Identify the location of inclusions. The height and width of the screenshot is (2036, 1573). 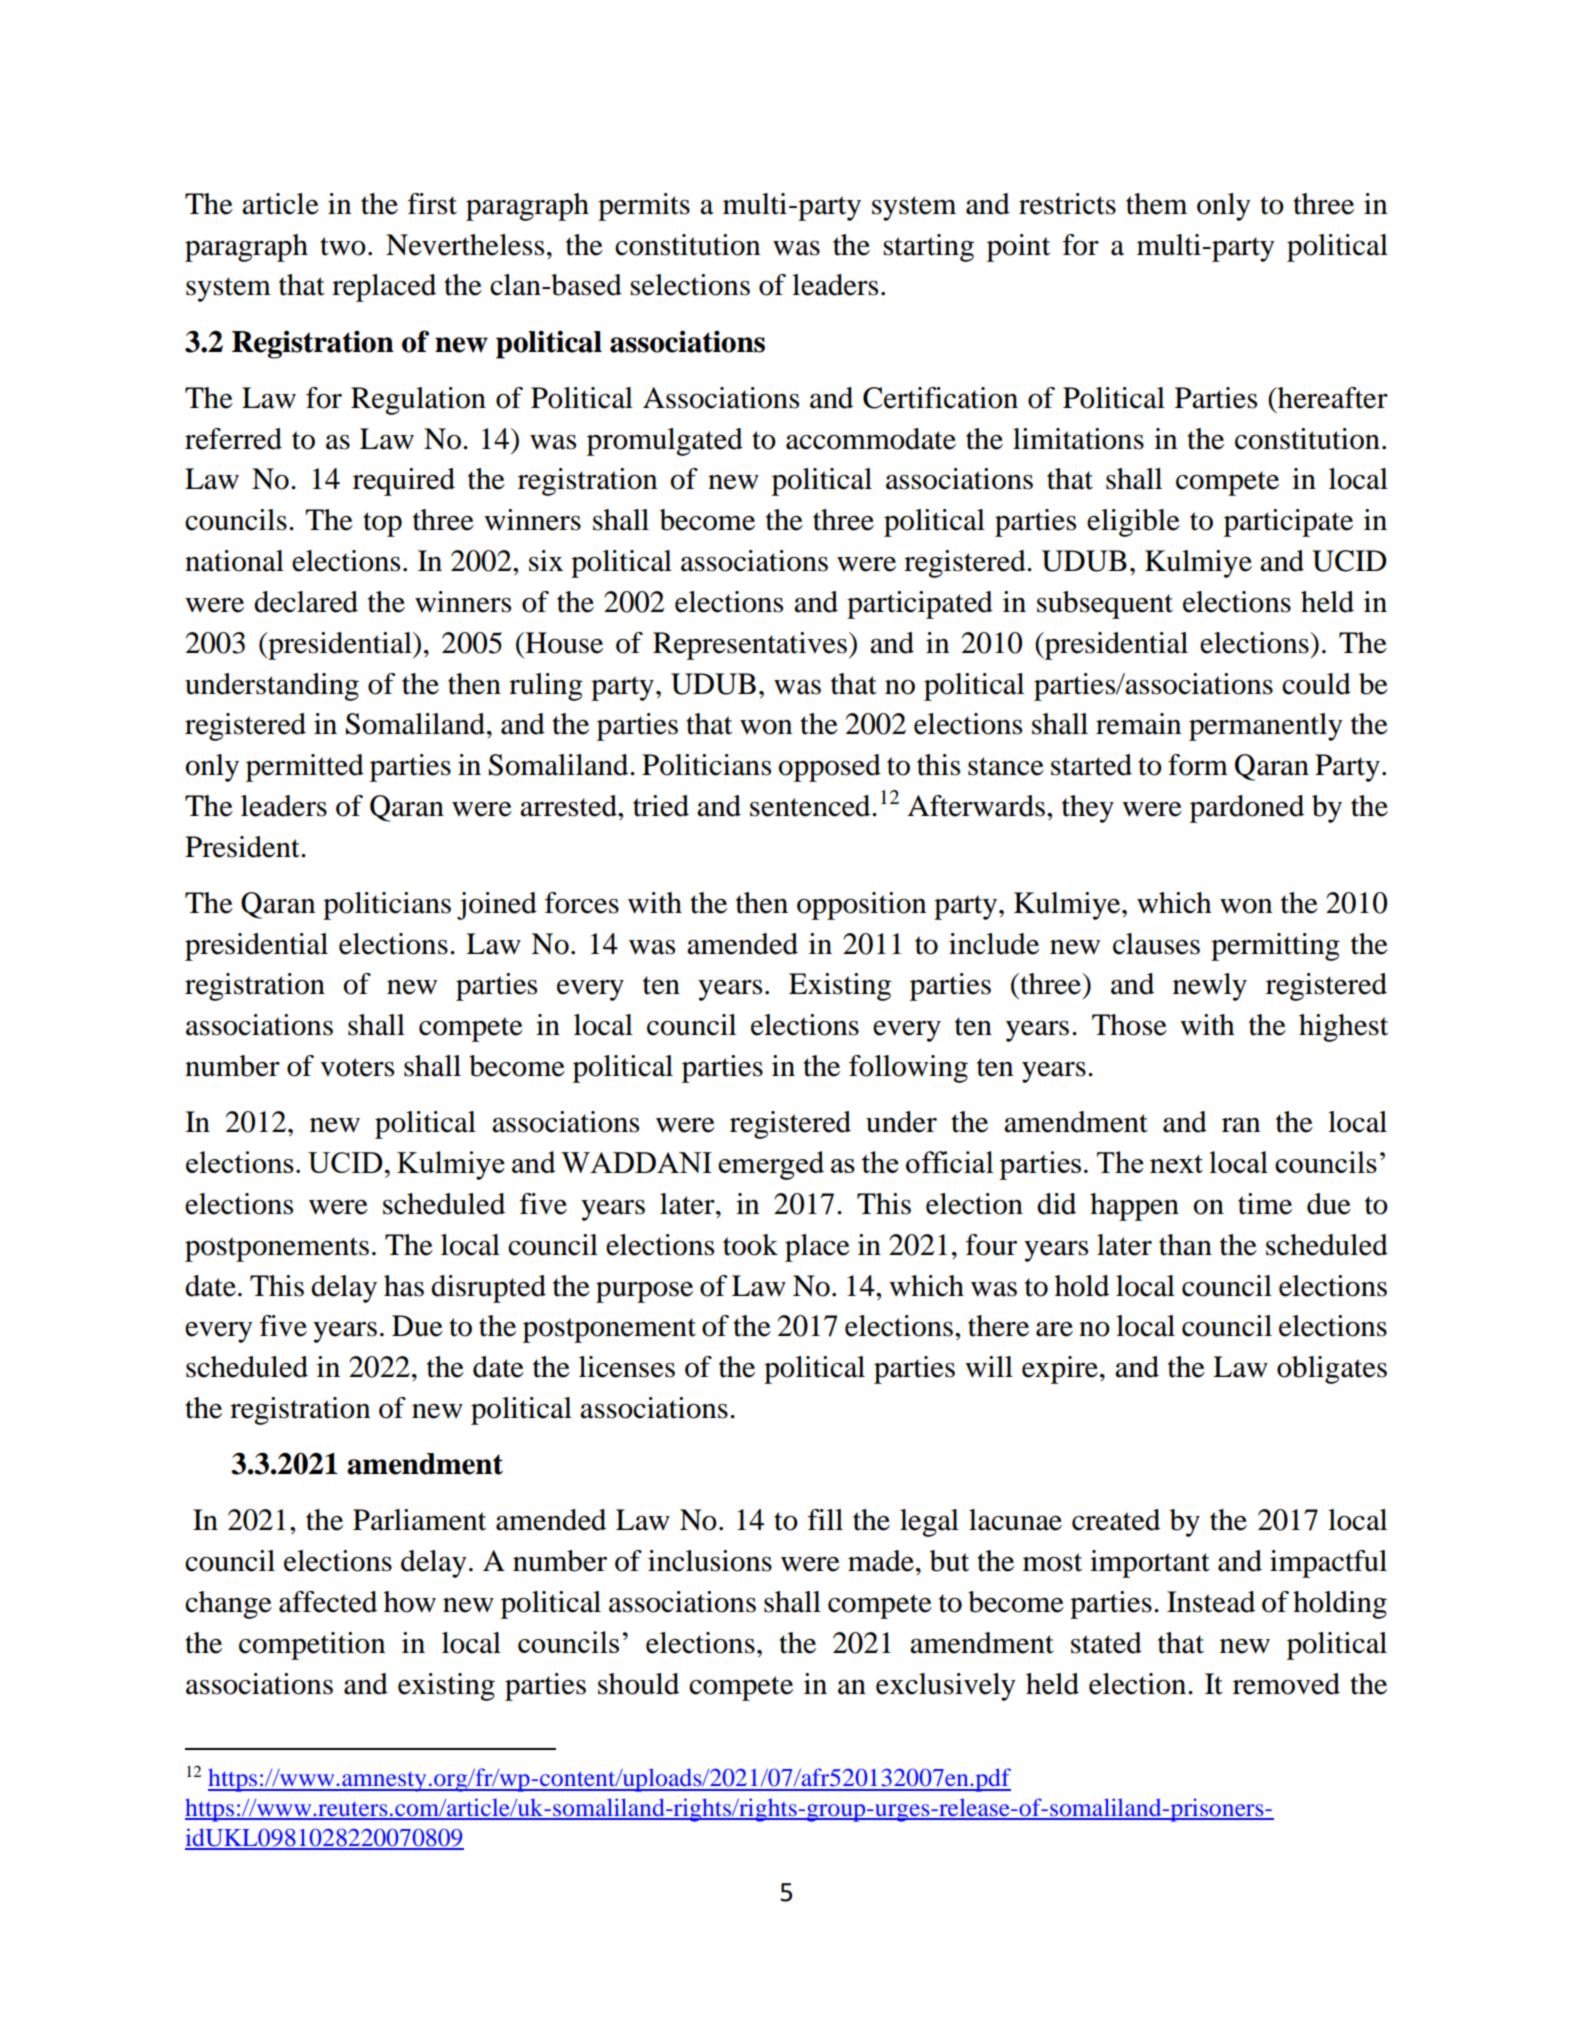
(710, 1561).
